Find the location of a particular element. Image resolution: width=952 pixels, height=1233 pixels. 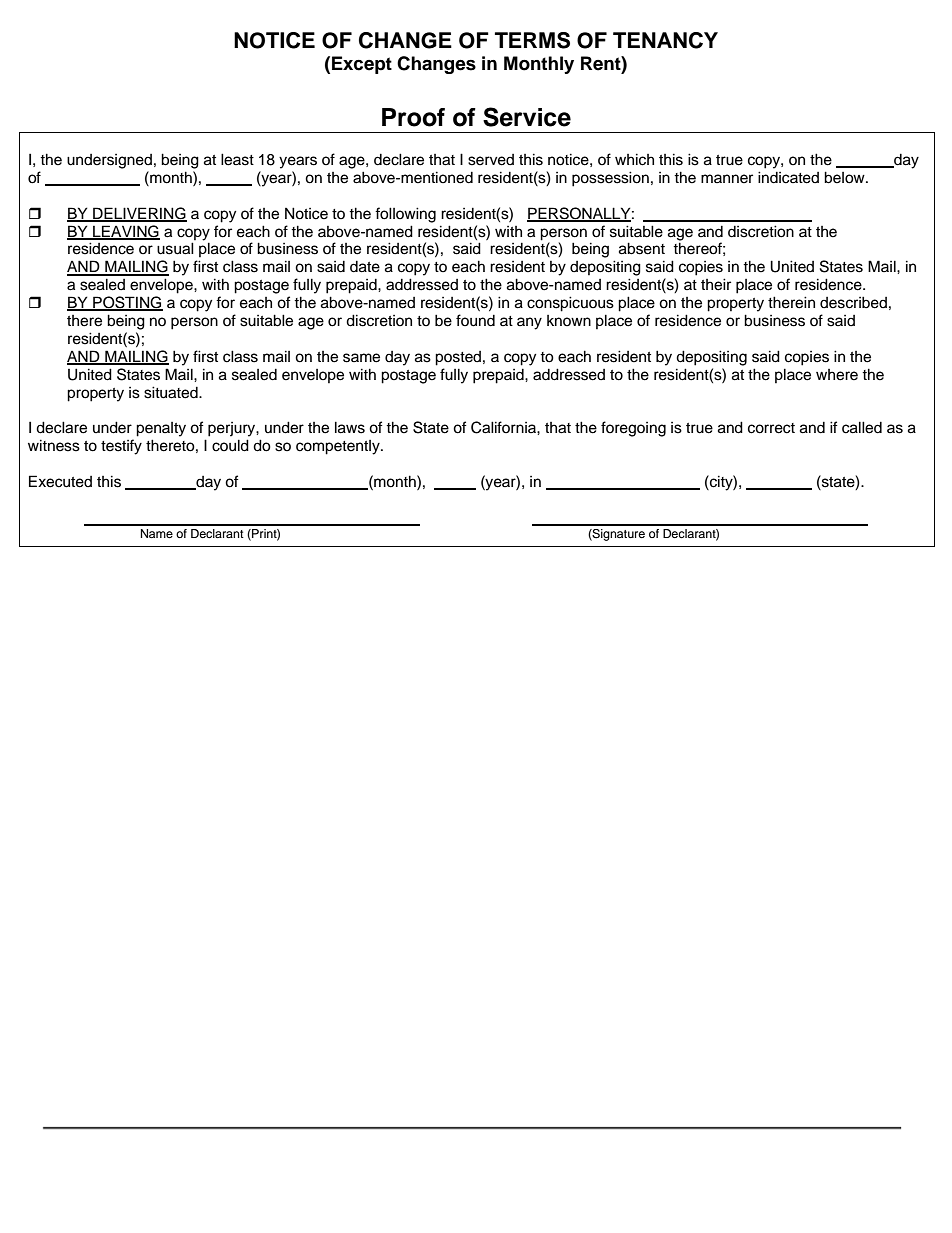

found is located at coordinates (475, 320).
